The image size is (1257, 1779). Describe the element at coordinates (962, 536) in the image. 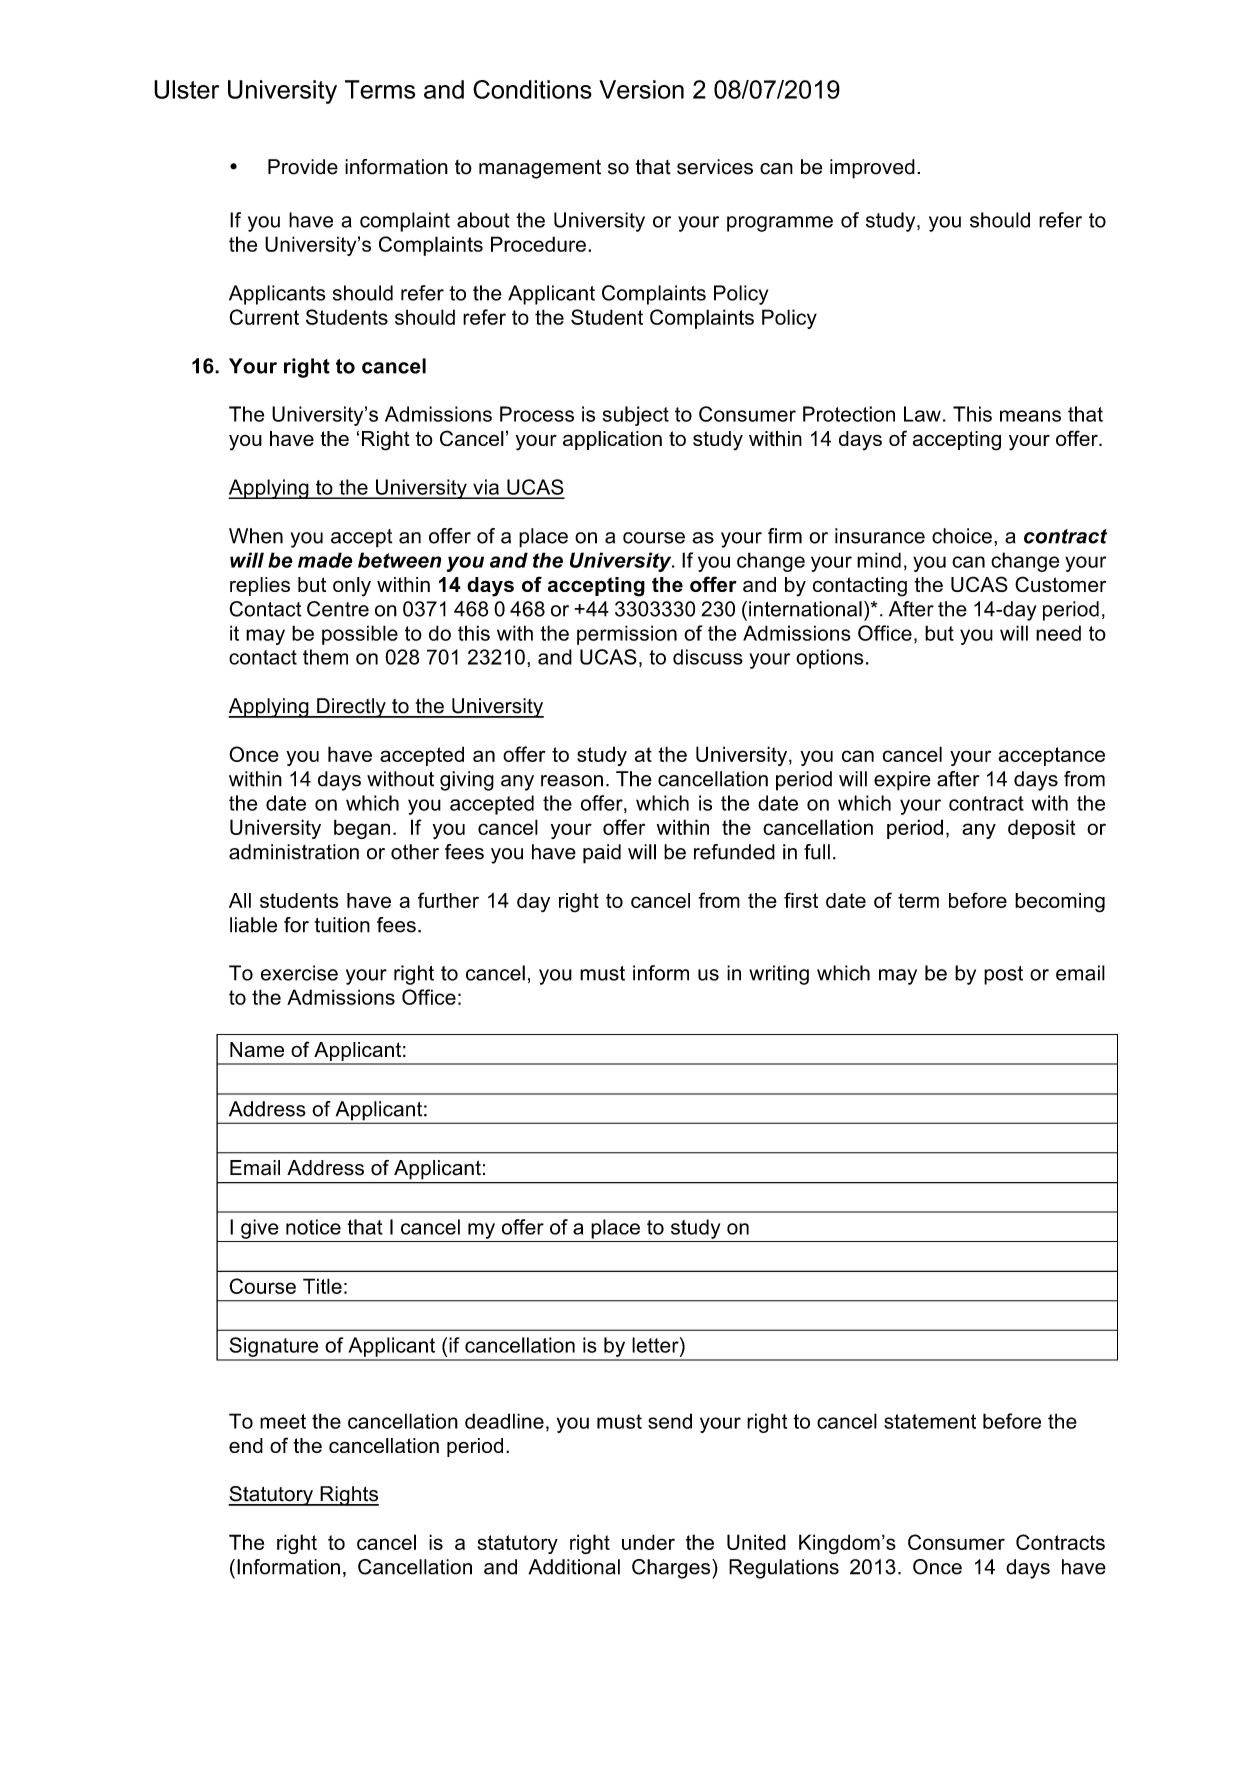

I see `choice` at that location.
